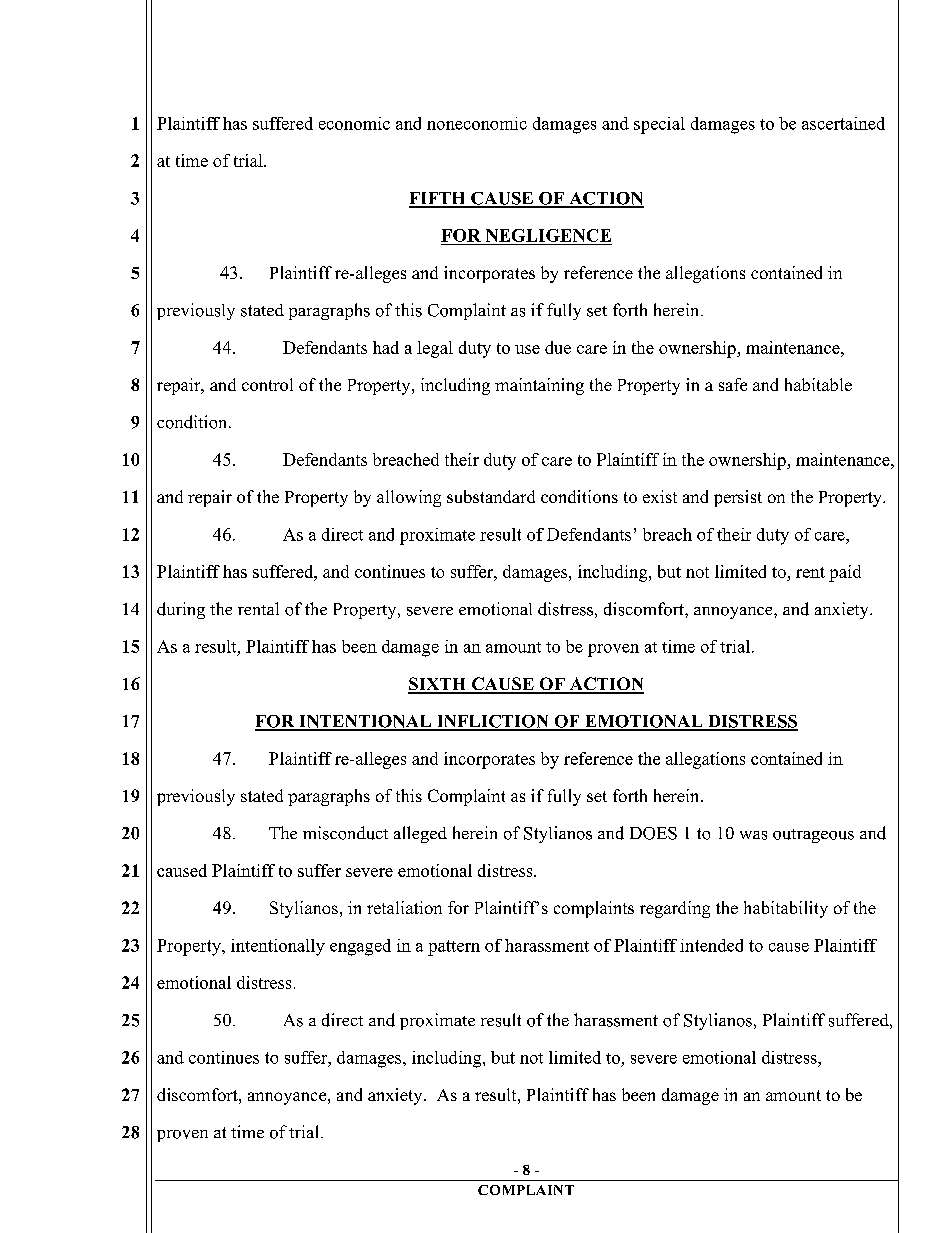  What do you see at coordinates (548, 235) in the image?
I see `NEGLIGENCE` at bounding box center [548, 235].
